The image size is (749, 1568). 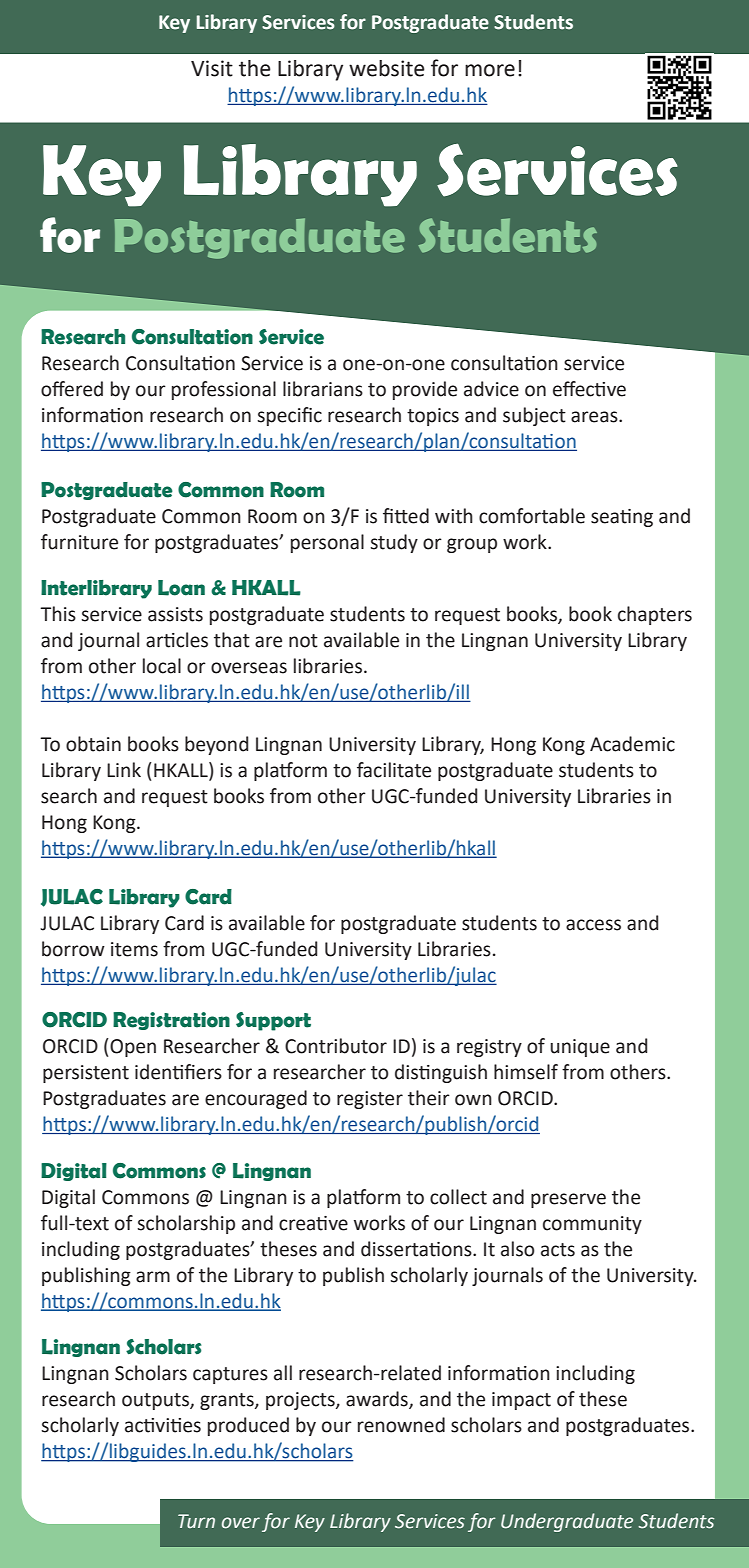 What do you see at coordinates (568, 1200) in the screenshot?
I see `preserve` at bounding box center [568, 1200].
